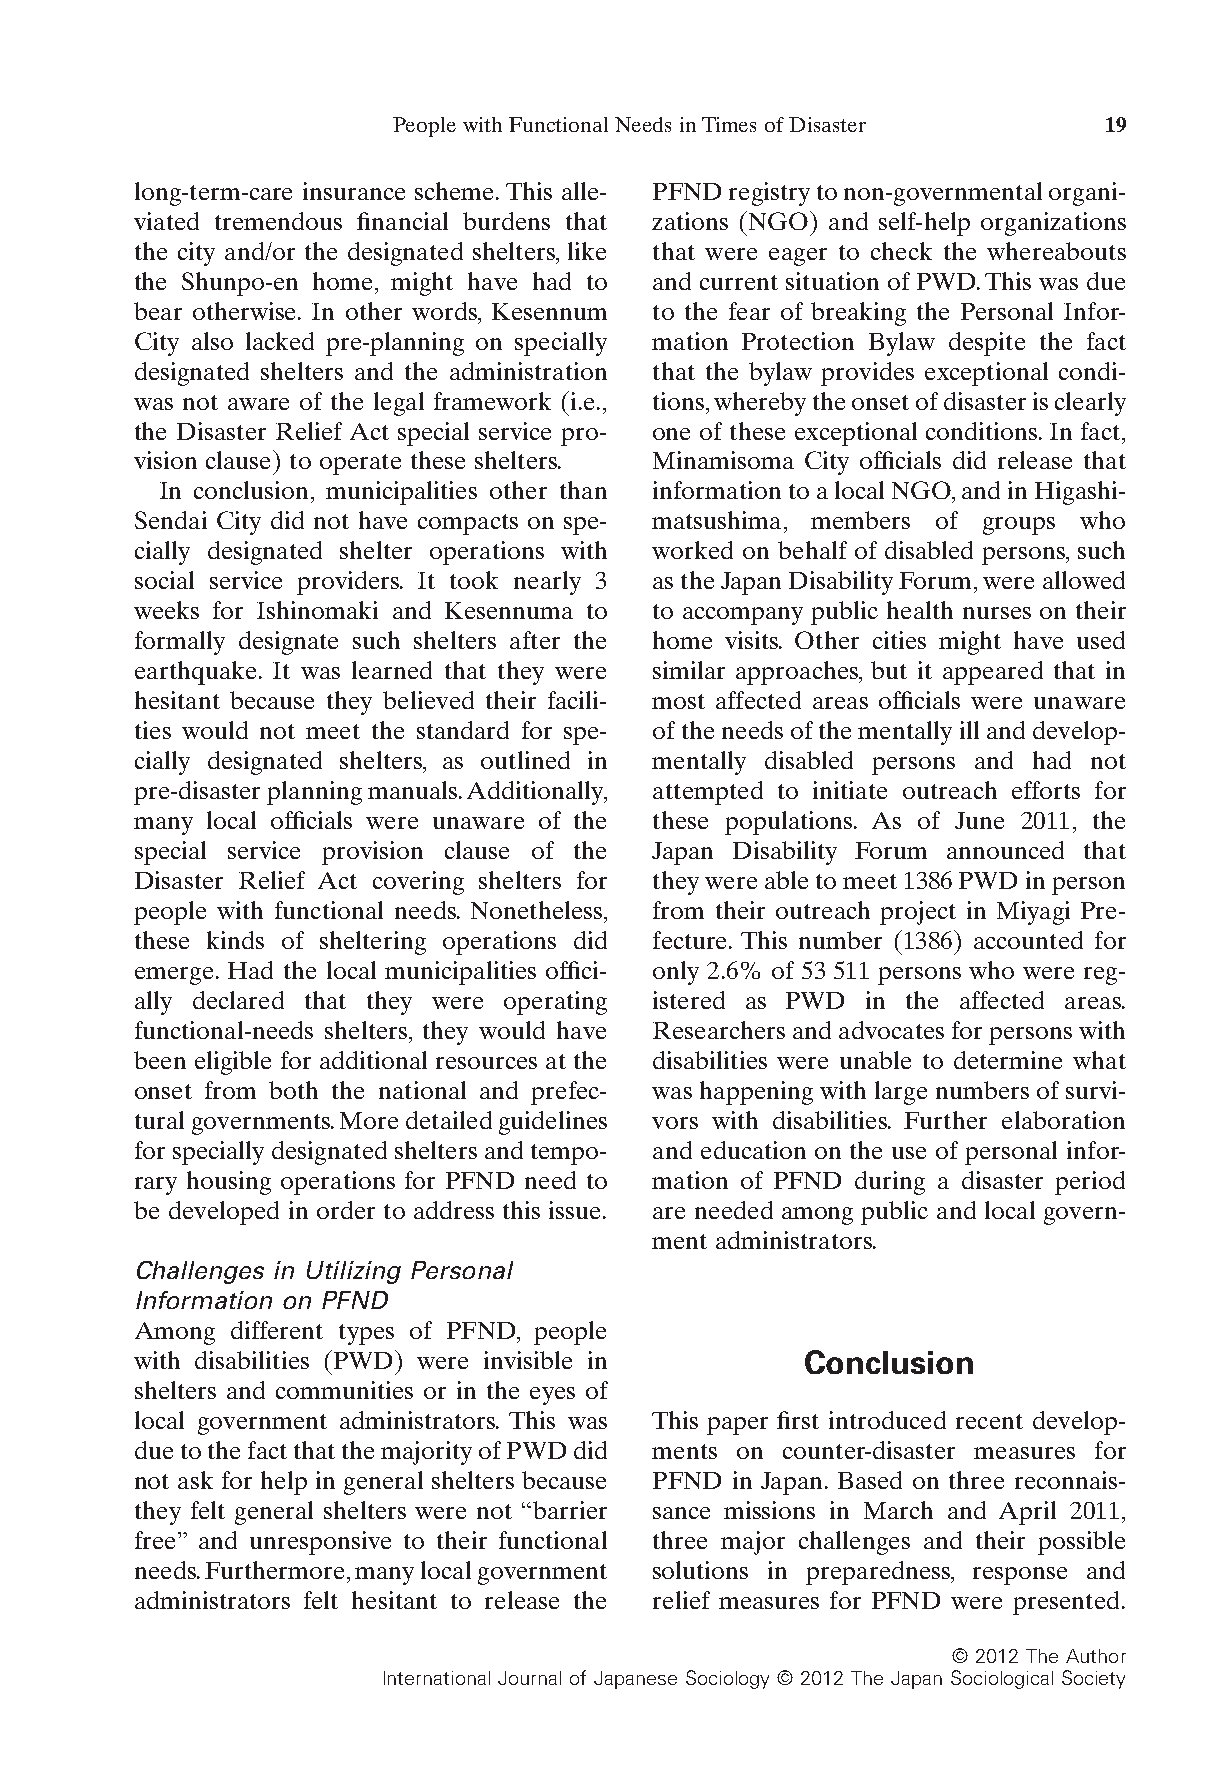 The height and width of the page is (1774, 1207). Describe the element at coordinates (320, 1543) in the page. I see `unresponsive` at that location.
